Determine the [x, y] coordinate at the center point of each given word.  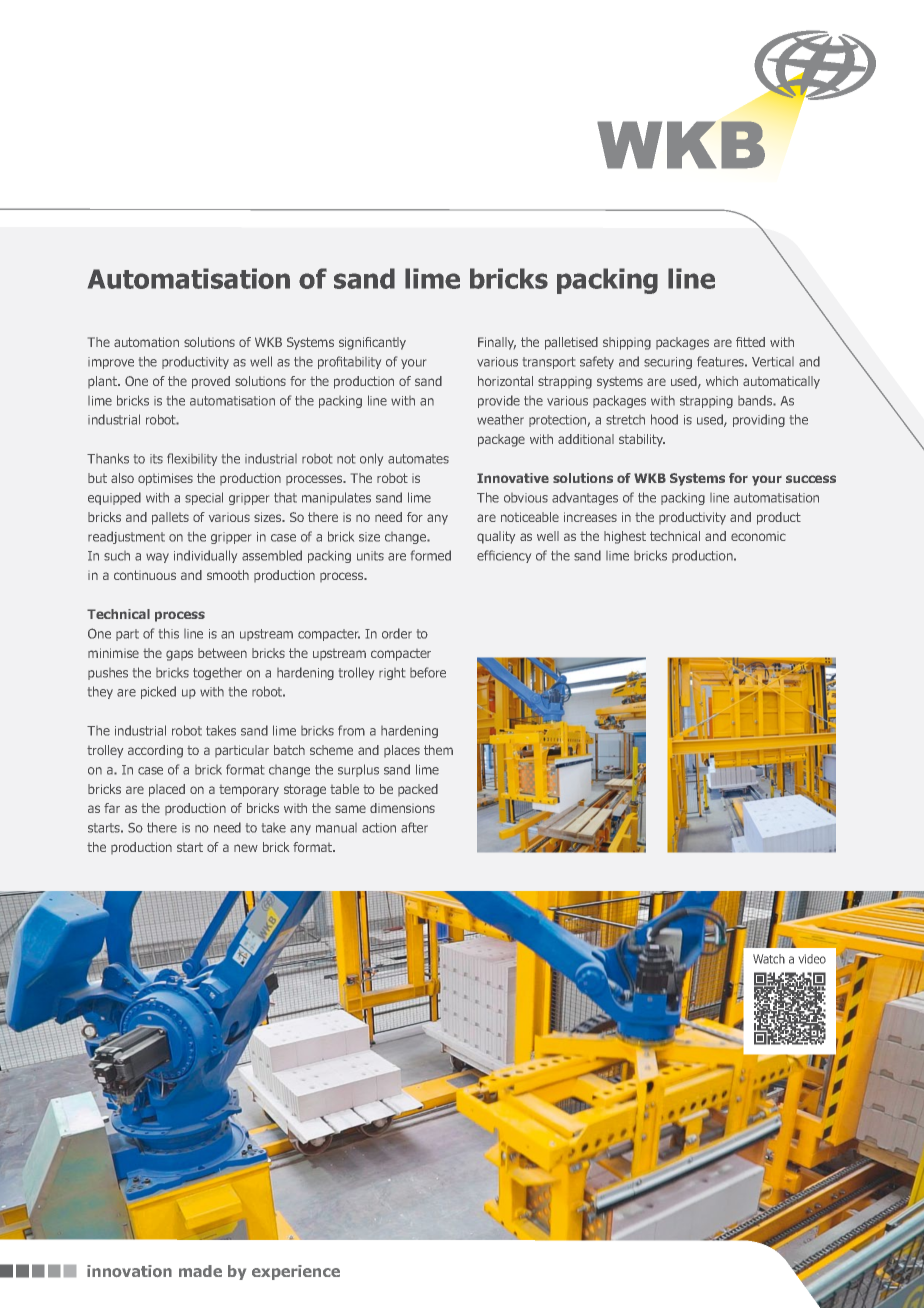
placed [167, 790]
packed [418, 790]
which [722, 381]
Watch [769, 959]
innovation [129, 1271]
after [414, 827]
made [200, 1271]
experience [296, 1272]
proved [211, 382]
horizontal [505, 381]
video [812, 959]
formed [431, 555]
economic [758, 537]
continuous [145, 575]
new [246, 848]
